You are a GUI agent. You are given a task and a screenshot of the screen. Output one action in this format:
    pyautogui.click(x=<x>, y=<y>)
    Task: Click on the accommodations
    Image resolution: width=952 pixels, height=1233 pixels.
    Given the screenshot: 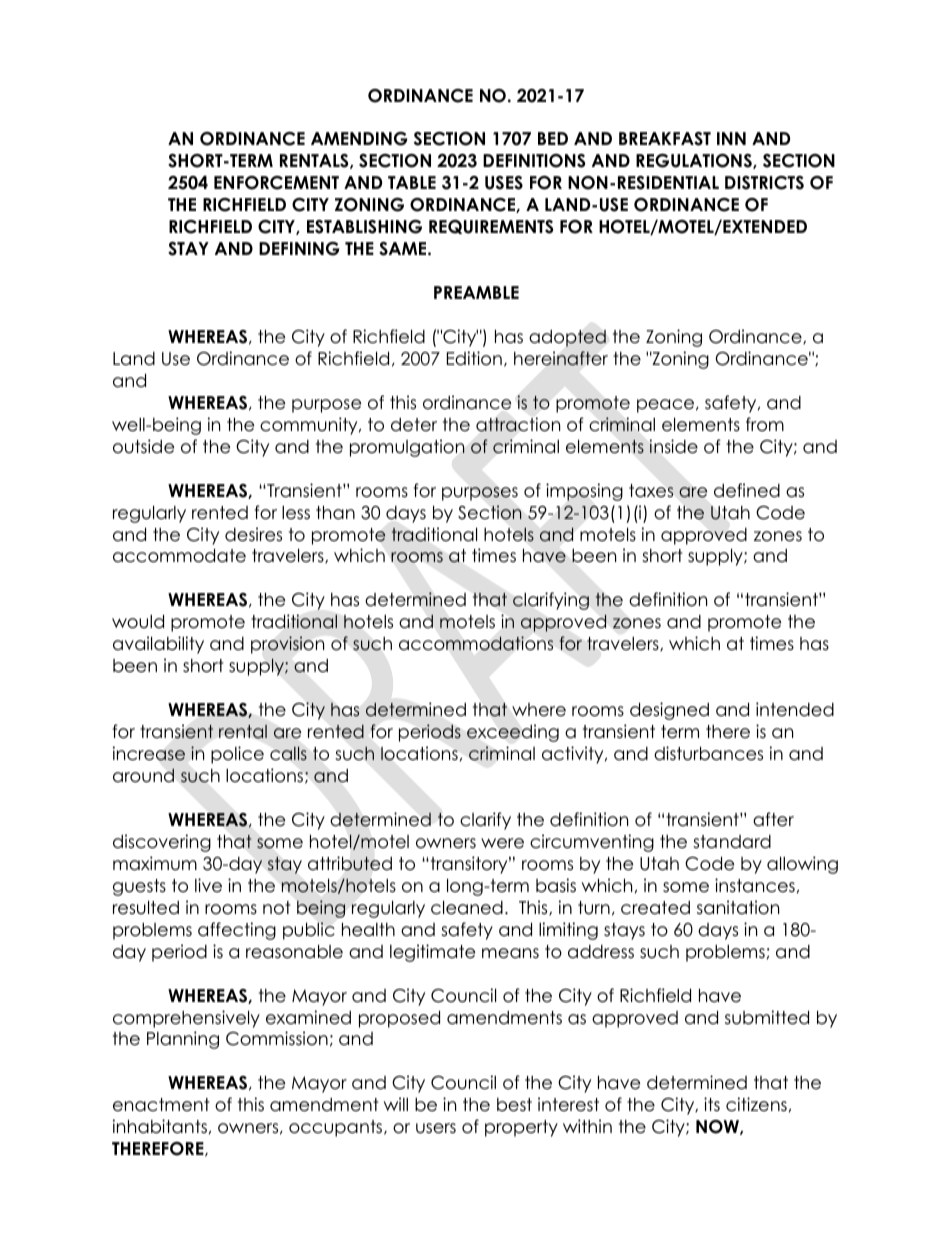 What is the action you would take?
    pyautogui.click(x=476, y=643)
